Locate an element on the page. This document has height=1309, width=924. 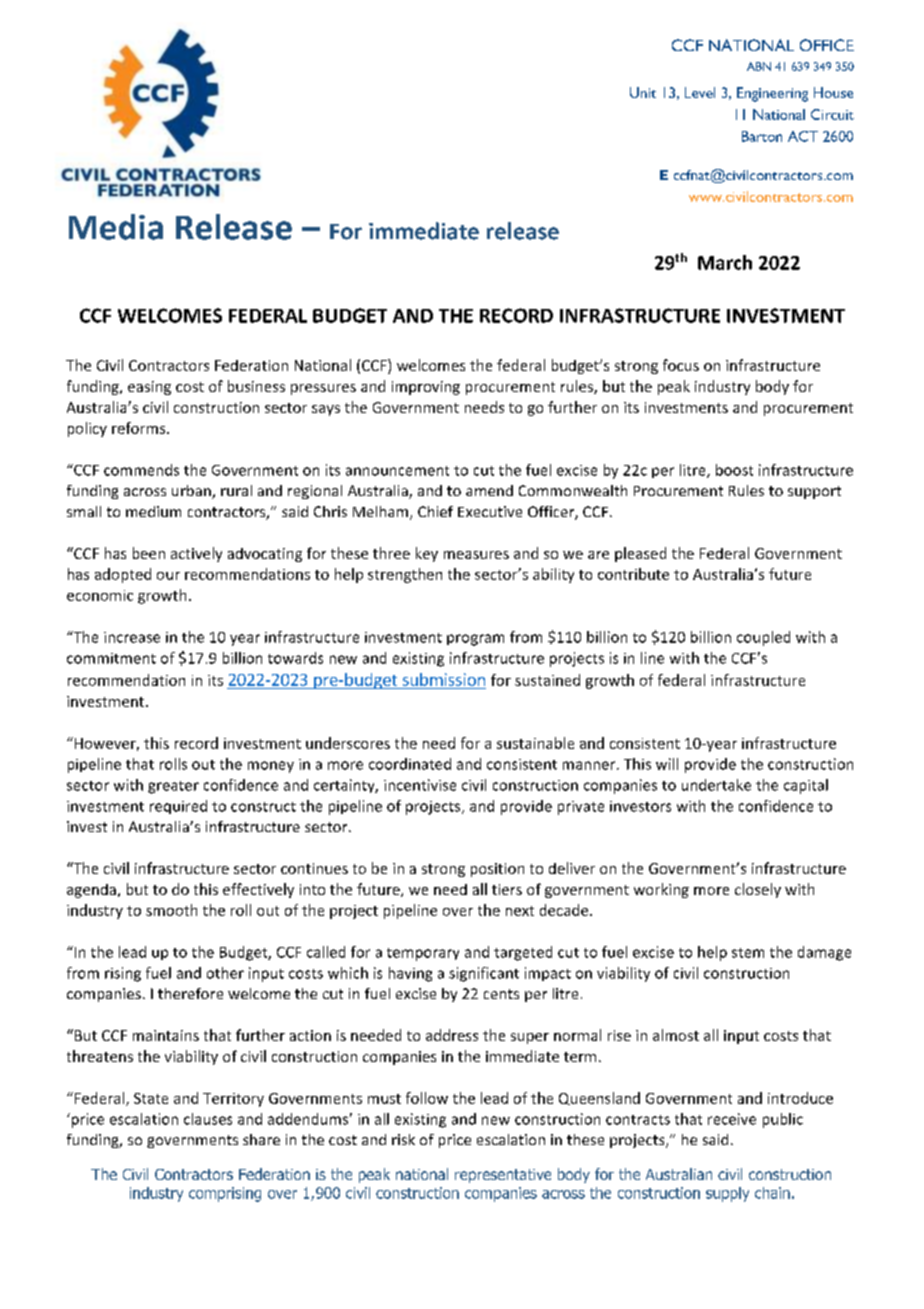
representative is located at coordinates (503, 1176).
